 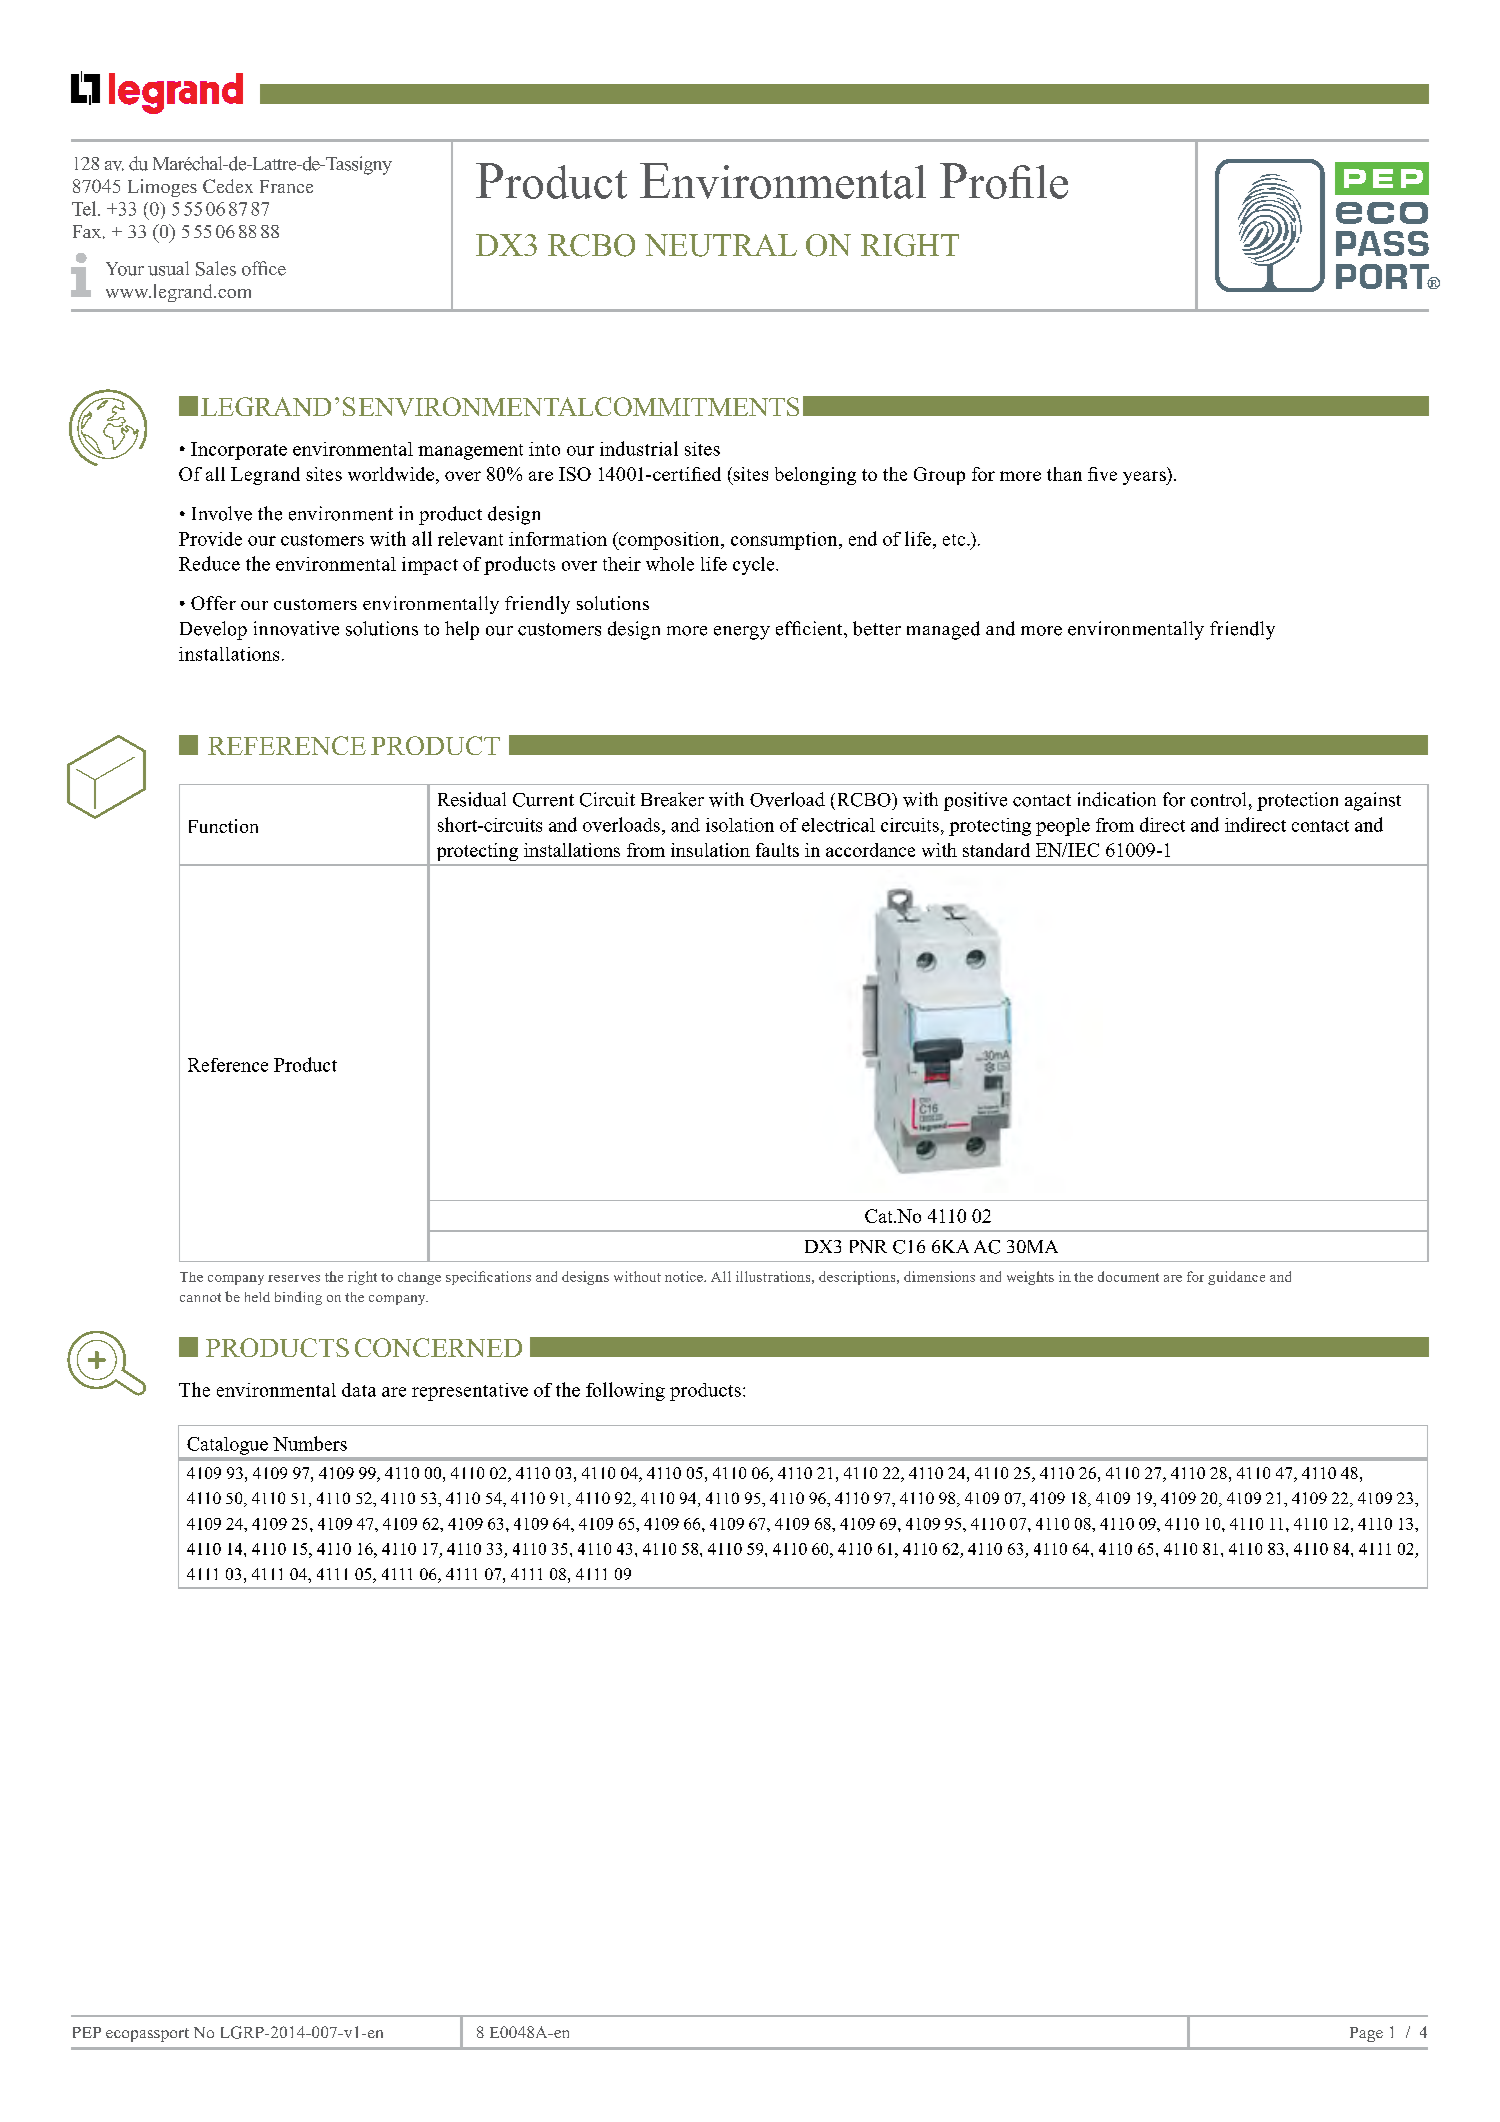 What do you see at coordinates (740, 825) in the screenshot?
I see `isolation` at bounding box center [740, 825].
